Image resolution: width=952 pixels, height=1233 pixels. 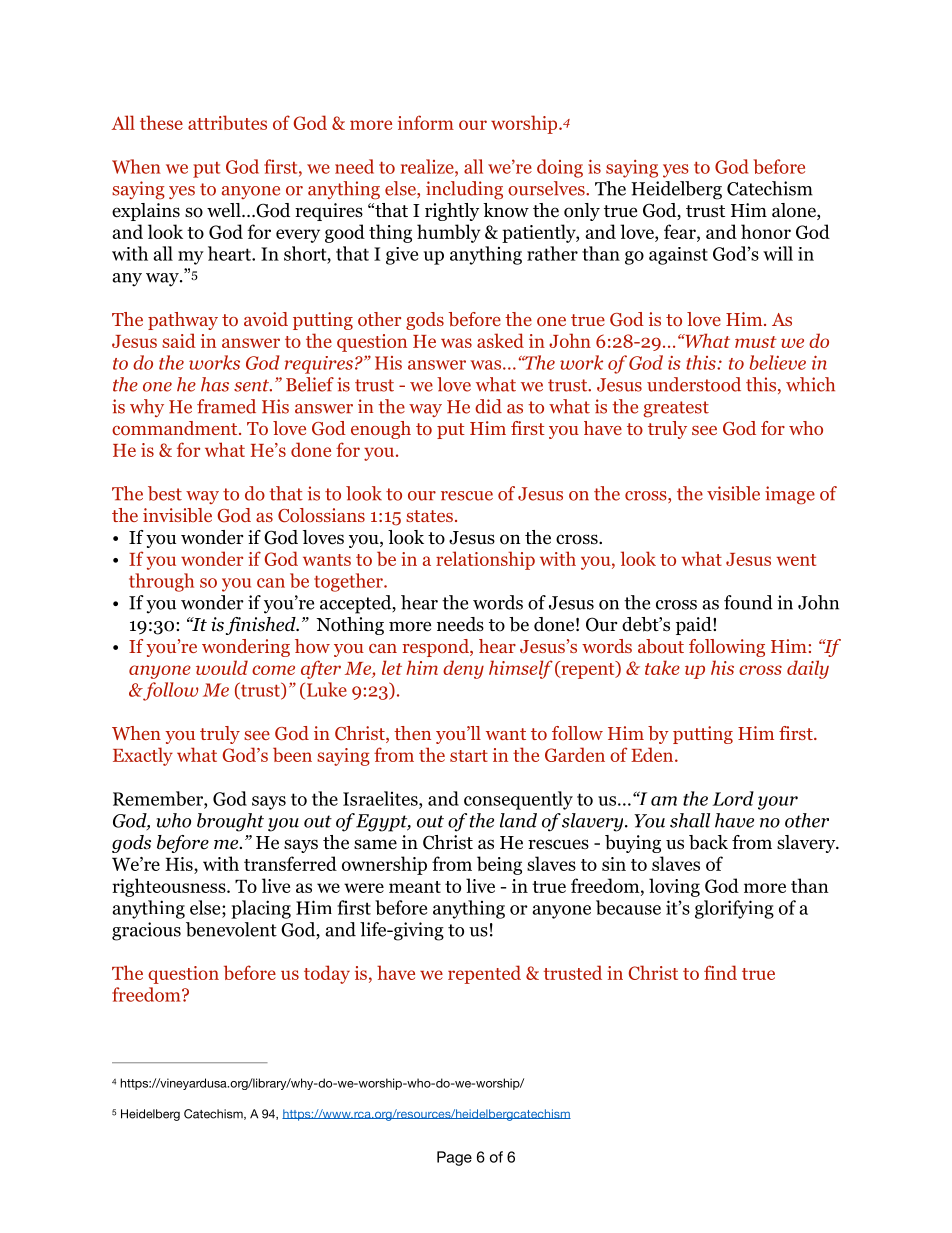 What do you see at coordinates (454, 1158) in the screenshot?
I see `Page` at bounding box center [454, 1158].
